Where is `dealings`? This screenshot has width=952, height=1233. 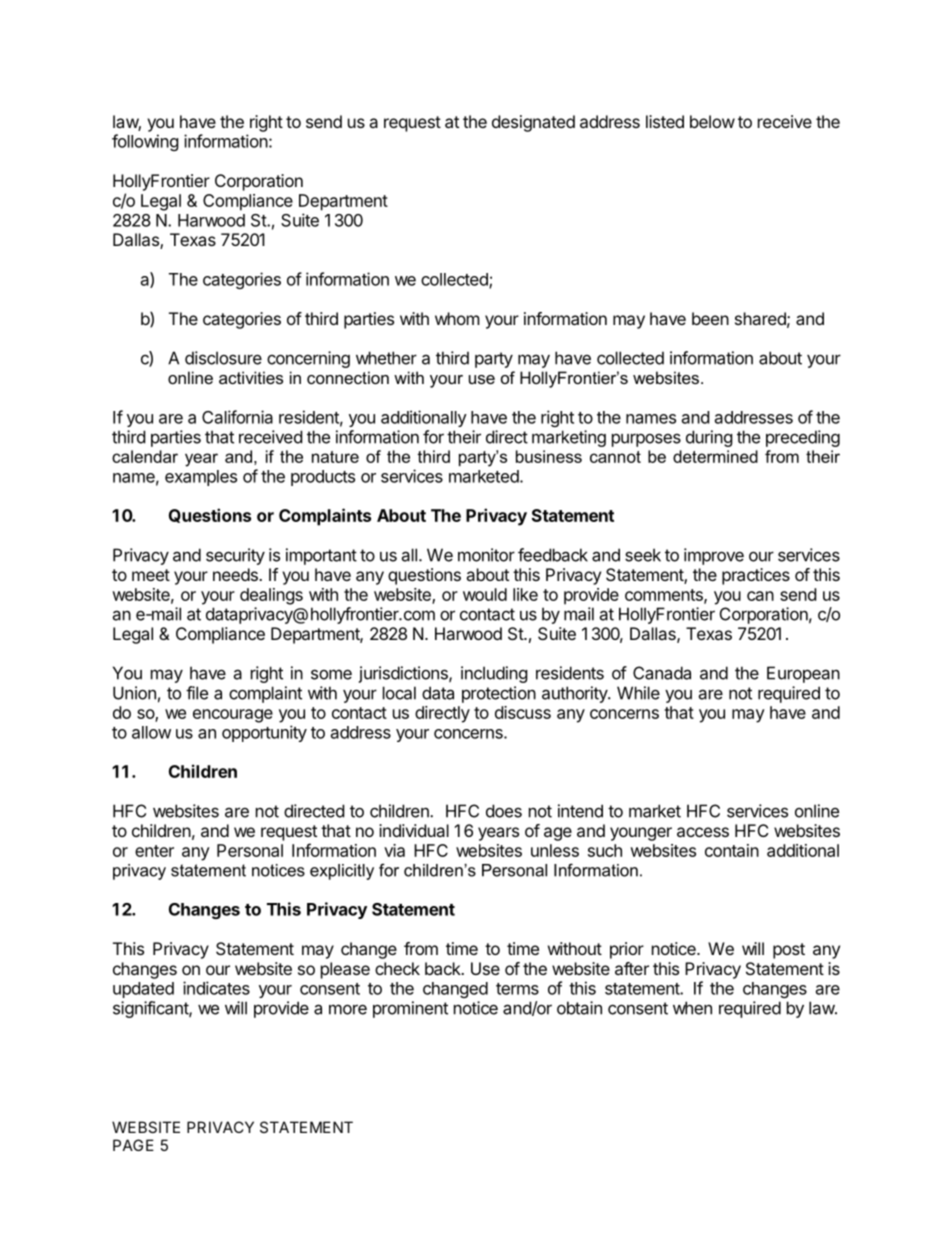 dealings is located at coordinates (271, 596).
